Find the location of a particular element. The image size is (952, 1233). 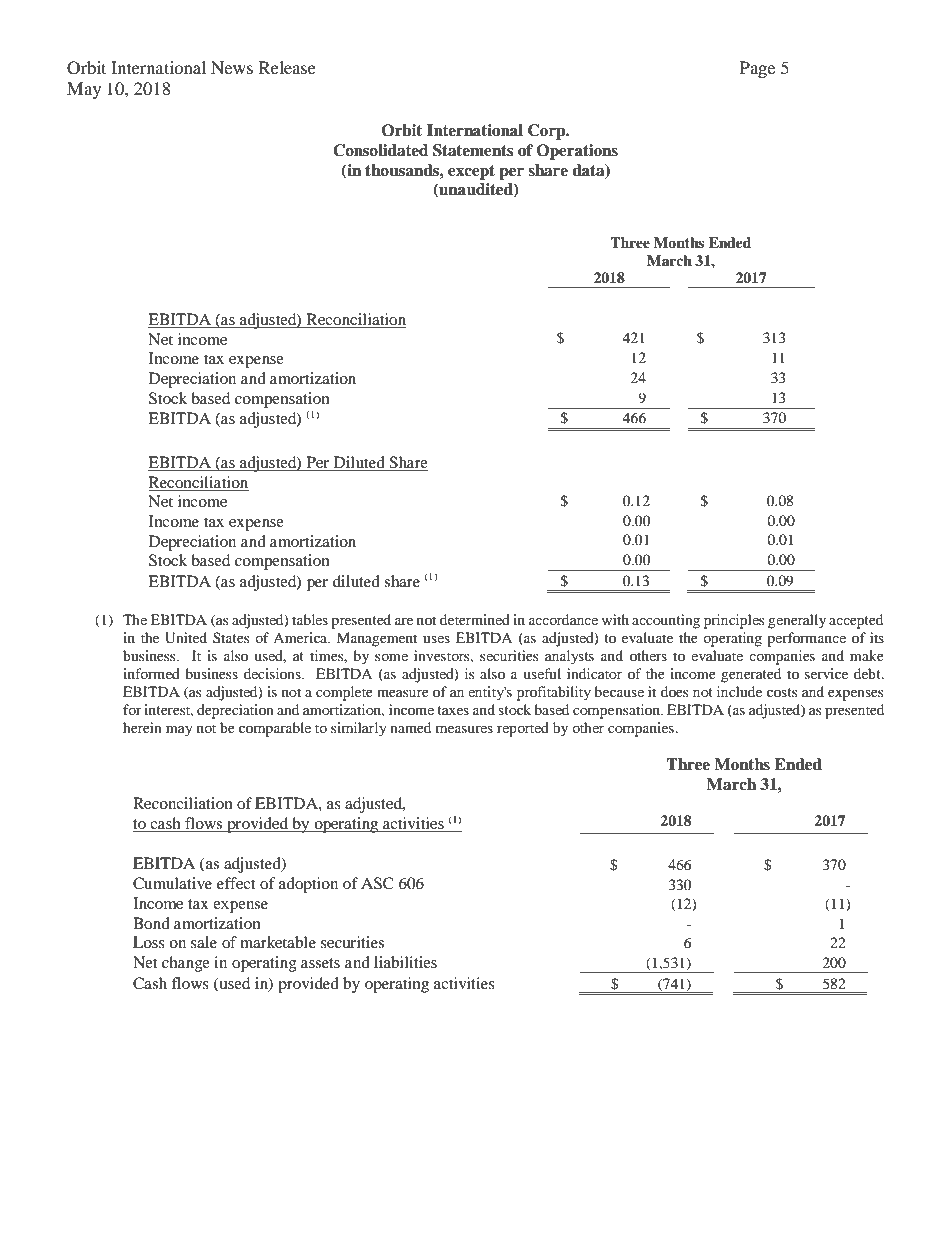

Consolidated is located at coordinates (380, 150).
